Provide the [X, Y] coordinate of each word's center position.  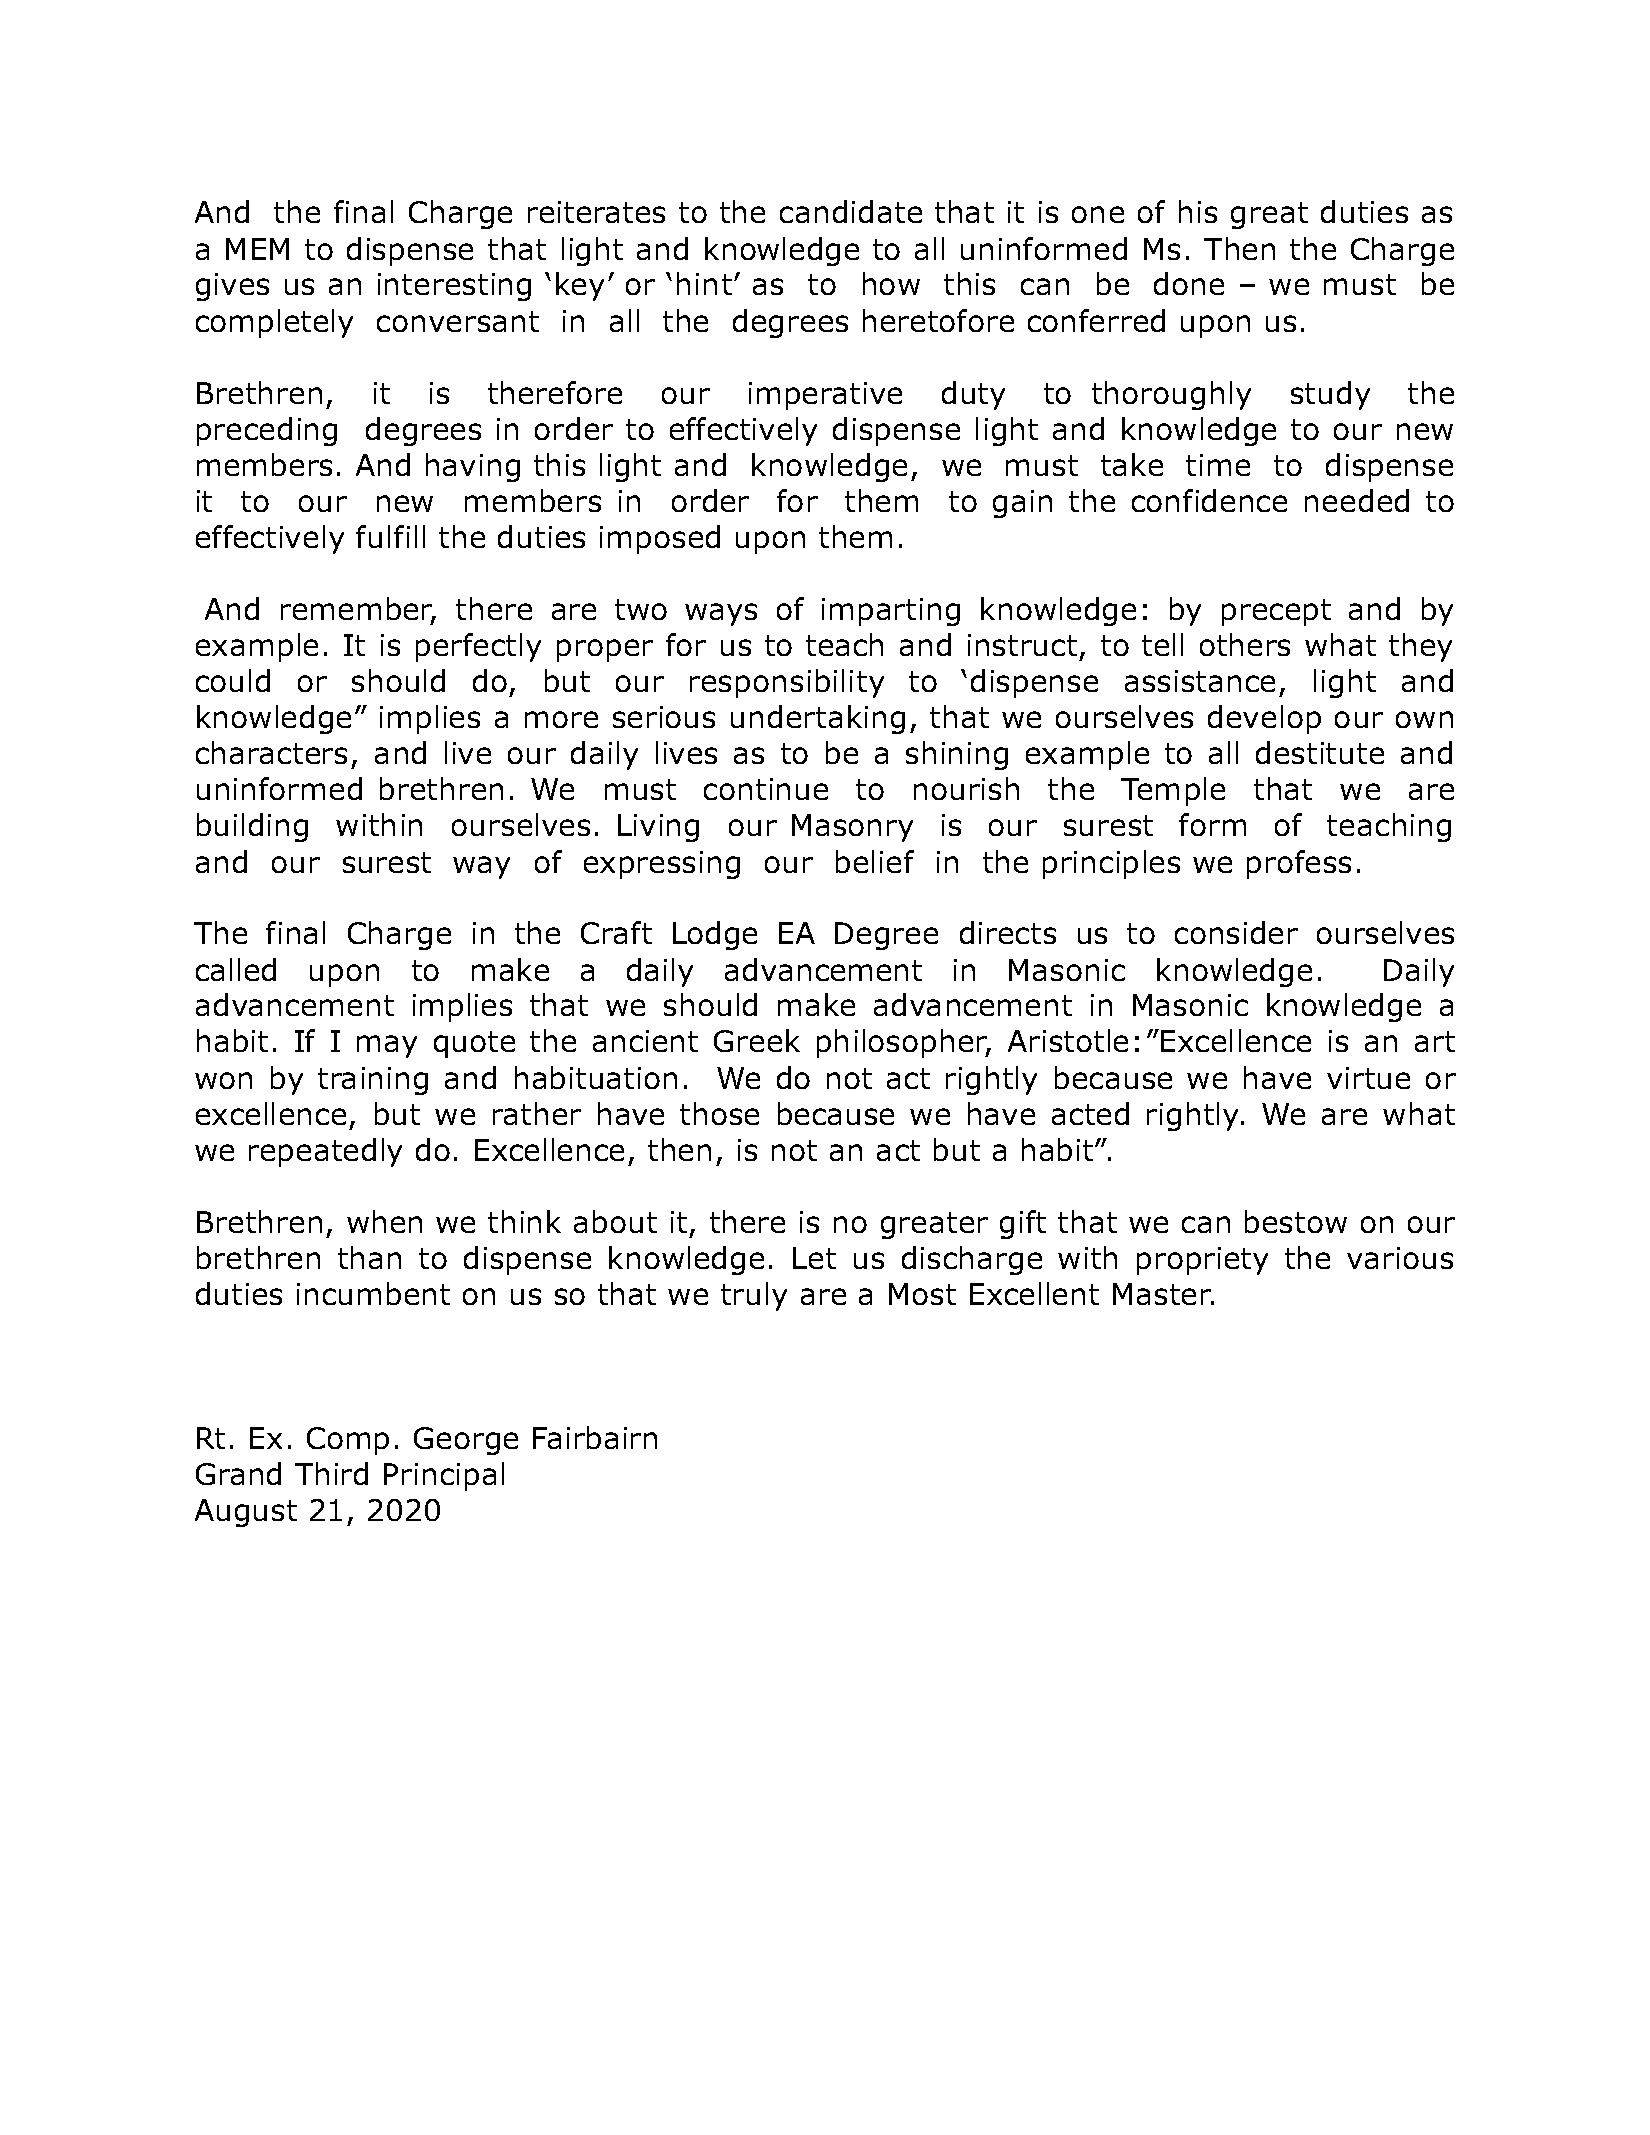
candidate [851, 211]
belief [875, 861]
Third [331, 1473]
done [1189, 283]
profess [1299, 864]
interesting [454, 287]
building [252, 827]
